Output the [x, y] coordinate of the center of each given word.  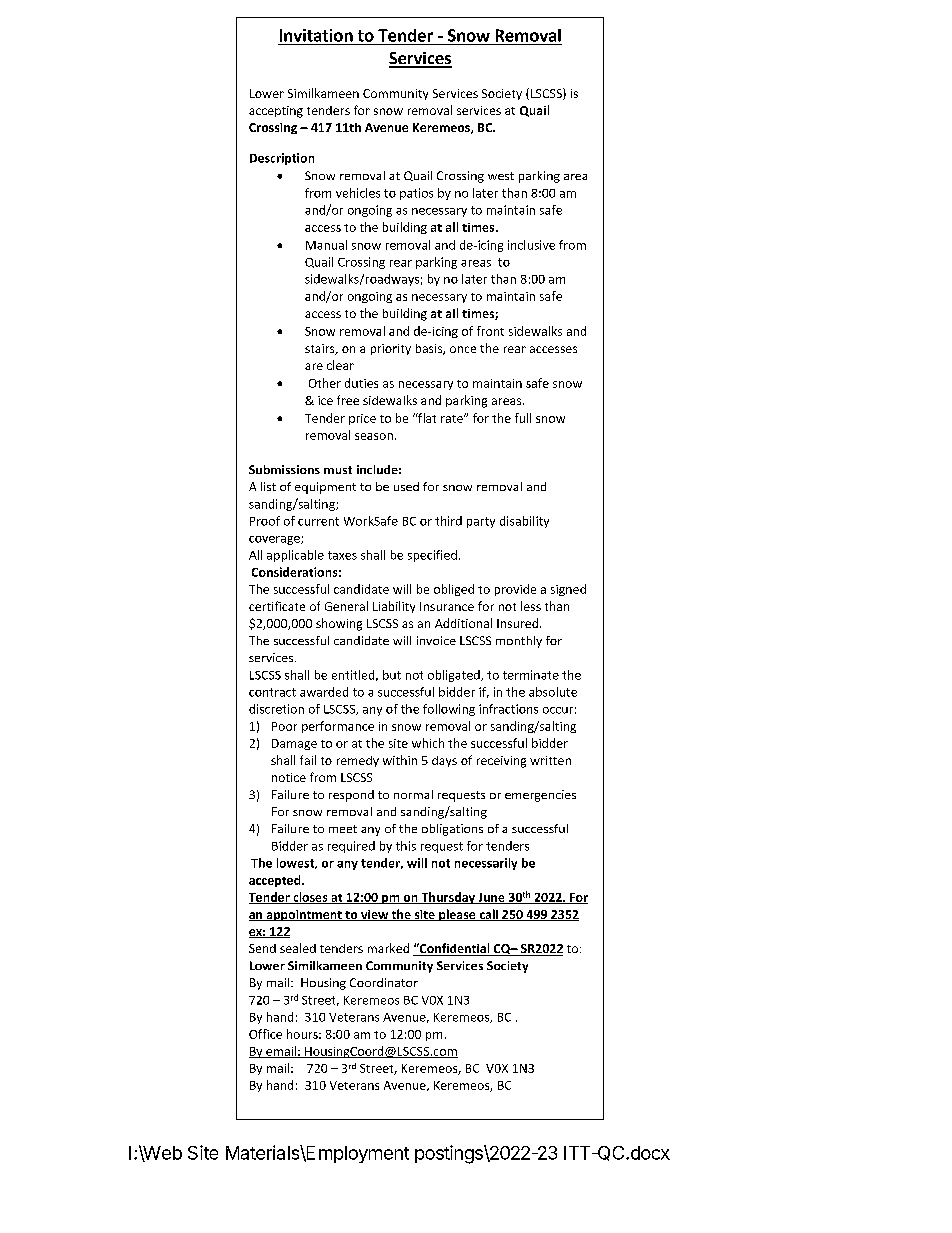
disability [524, 522]
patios [416, 194]
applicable [295, 556]
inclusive [531, 245]
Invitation [316, 35]
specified [432, 556]
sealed [298, 948]
